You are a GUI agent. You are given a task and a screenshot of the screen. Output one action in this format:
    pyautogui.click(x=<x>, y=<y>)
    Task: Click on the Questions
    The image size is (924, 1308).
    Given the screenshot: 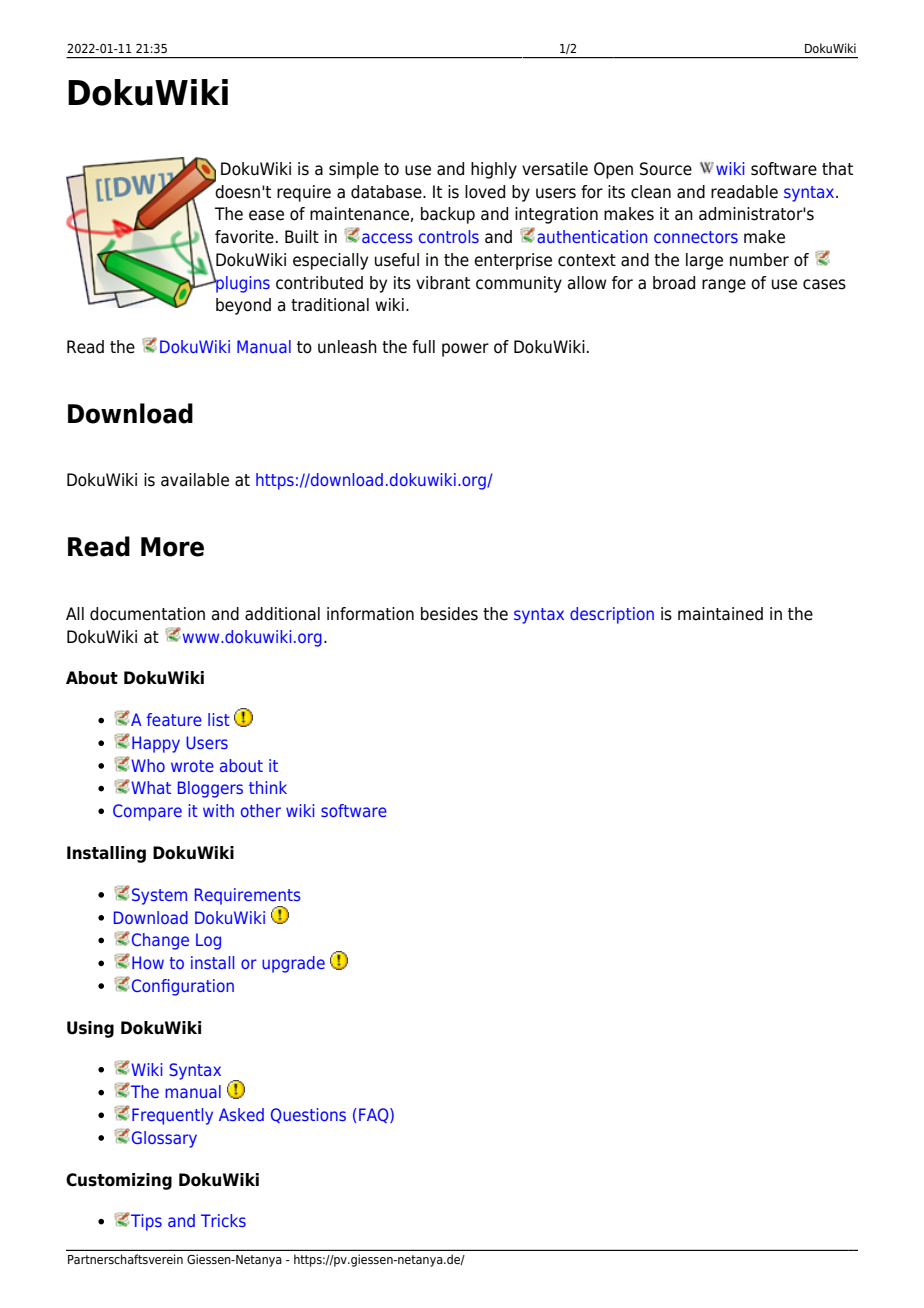 What is the action you would take?
    pyautogui.click(x=308, y=1115)
